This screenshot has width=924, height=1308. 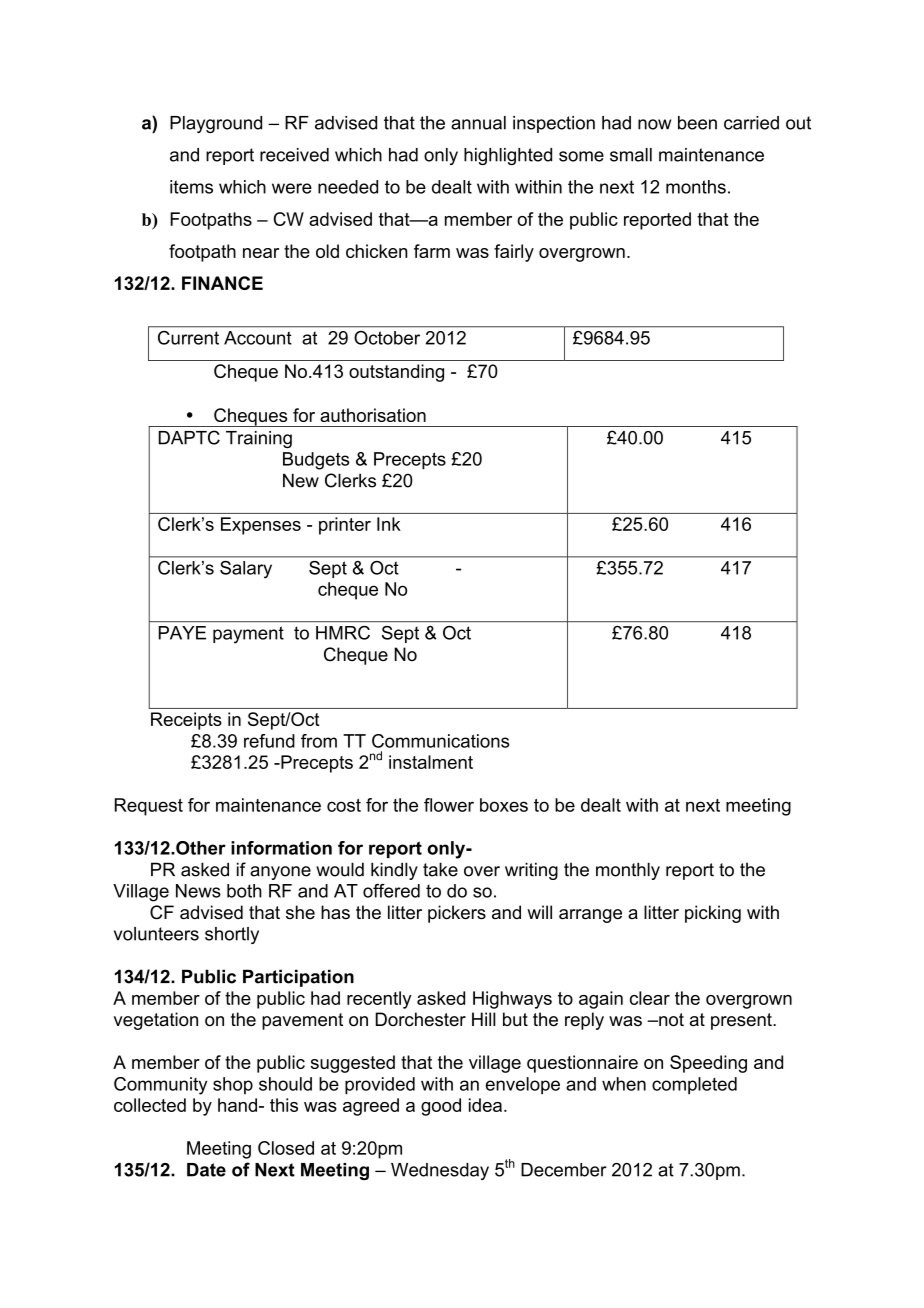 I want to click on annual, so click(x=478, y=123).
